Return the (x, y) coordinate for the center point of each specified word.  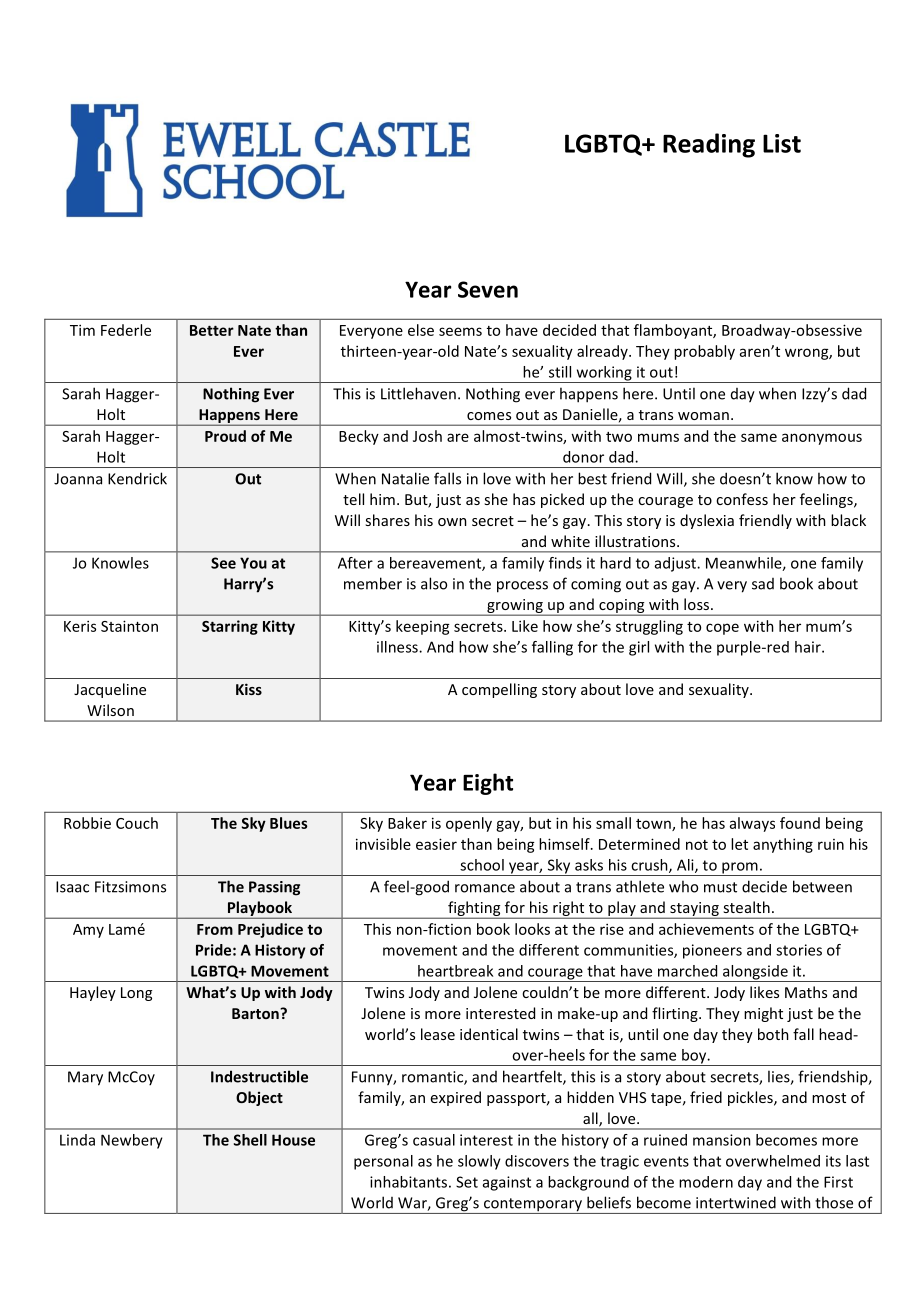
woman (703, 416)
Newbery (132, 1141)
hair (809, 647)
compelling (499, 690)
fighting (474, 910)
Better (212, 330)
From (215, 929)
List (782, 143)
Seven (488, 289)
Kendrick (137, 478)
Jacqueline (110, 690)
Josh (427, 436)
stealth (746, 907)
